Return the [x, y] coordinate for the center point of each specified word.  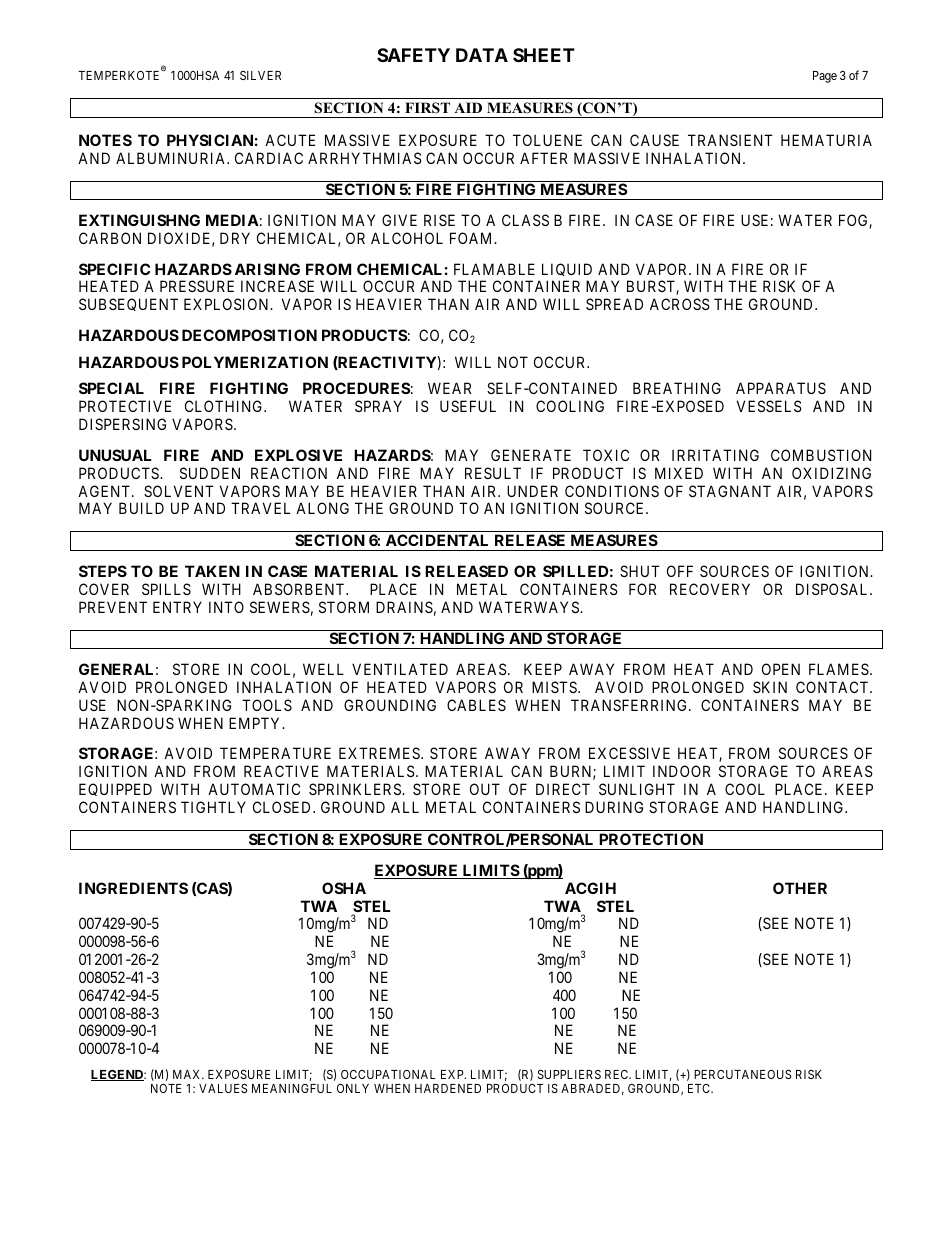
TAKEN [212, 571]
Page [825, 77]
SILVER [260, 75]
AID [468, 107]
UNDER [532, 491]
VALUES [223, 1088]
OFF [680, 571]
